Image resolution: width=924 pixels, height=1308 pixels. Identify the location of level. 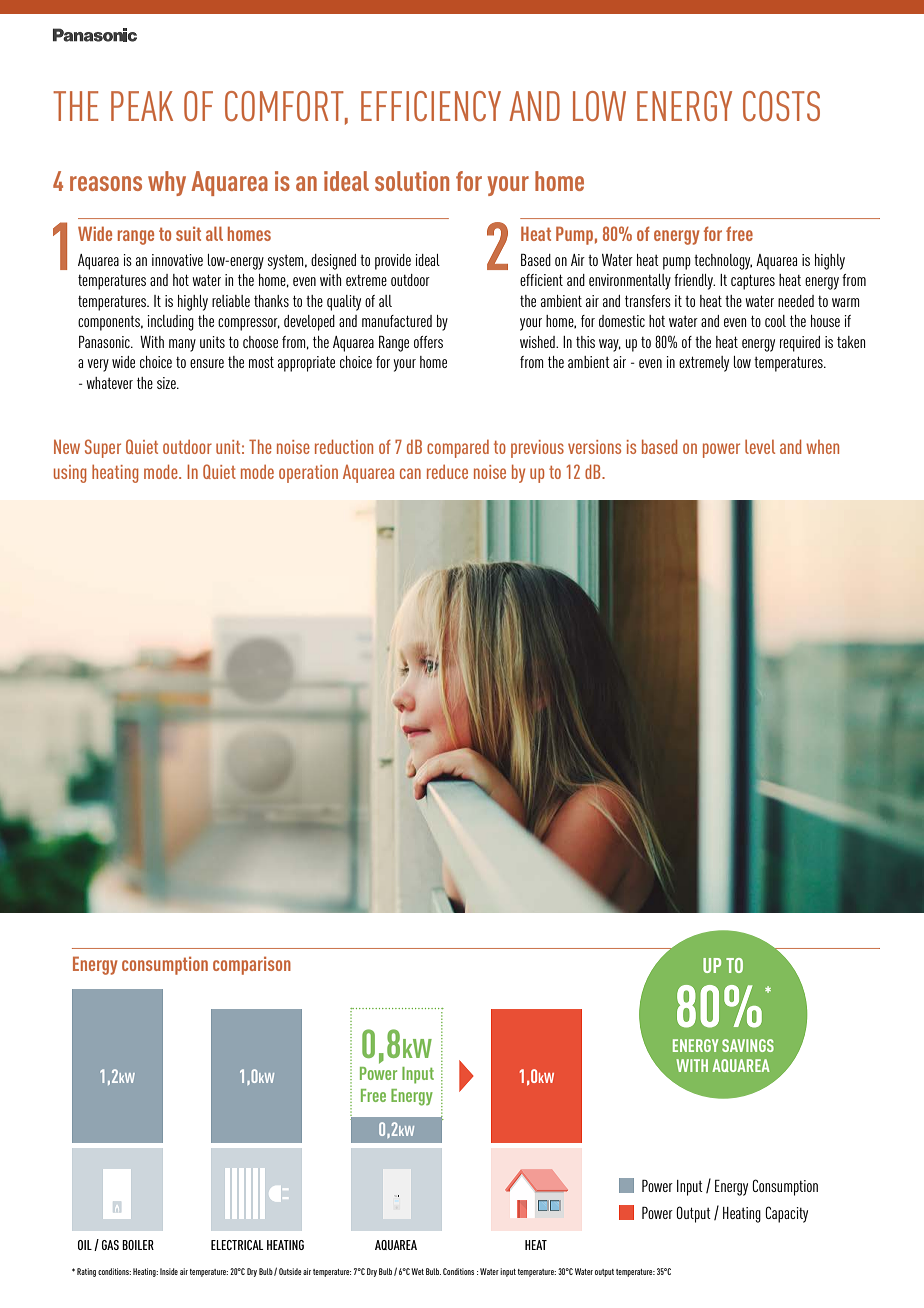
(760, 447).
